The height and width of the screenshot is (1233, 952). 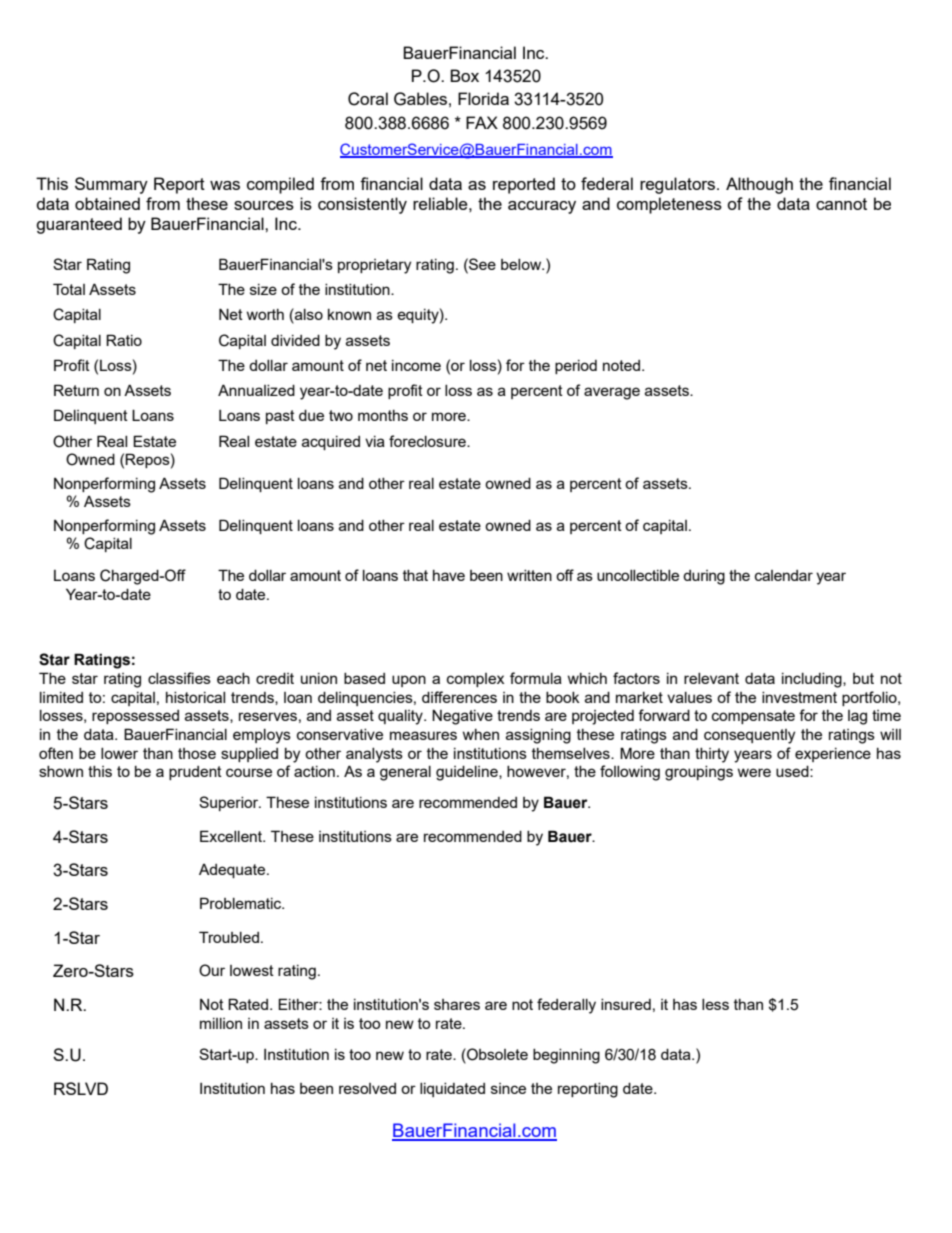 What do you see at coordinates (715, 1004) in the screenshot?
I see `less` at bounding box center [715, 1004].
